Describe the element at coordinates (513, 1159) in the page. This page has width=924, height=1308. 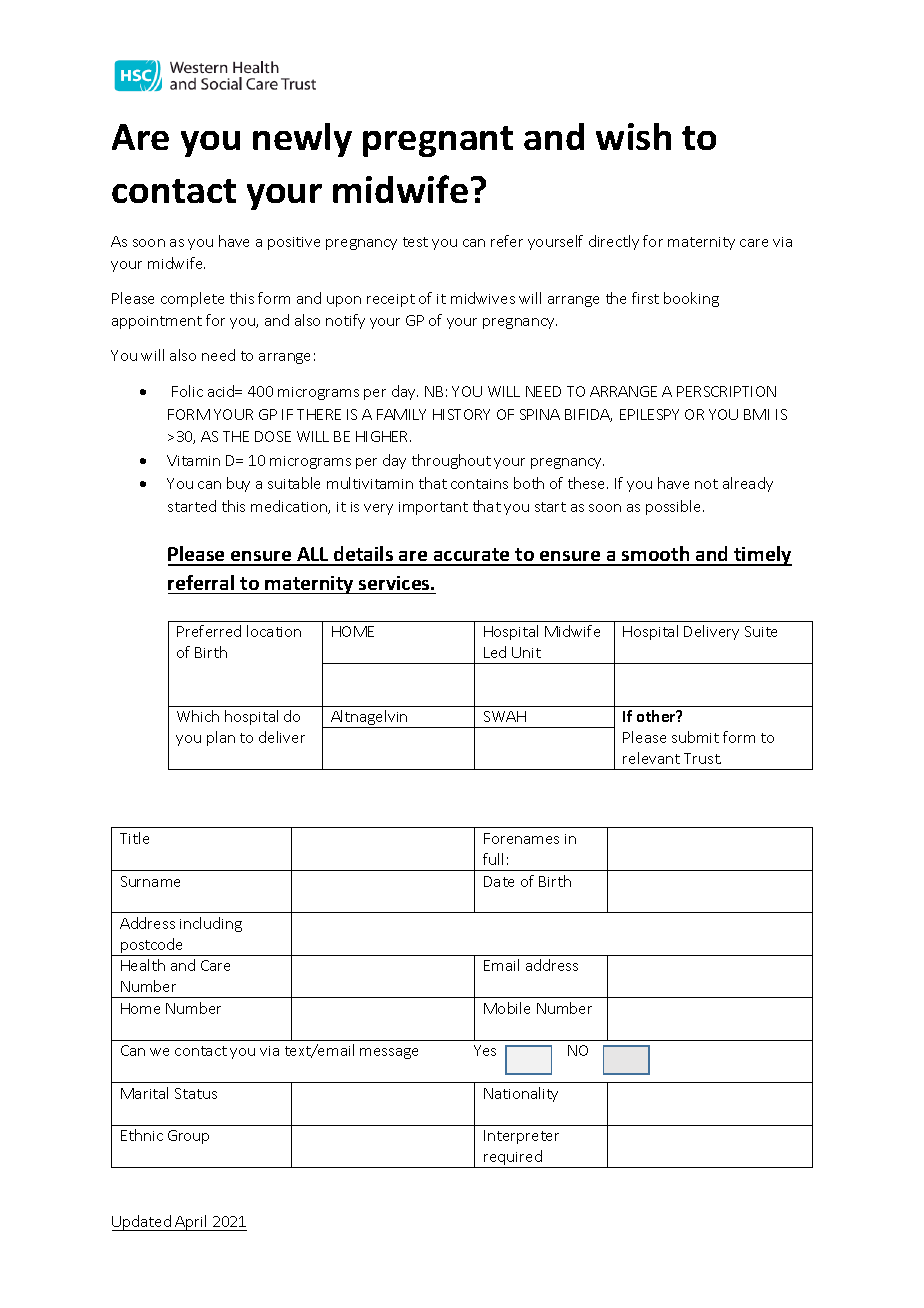
I see `required` at that location.
